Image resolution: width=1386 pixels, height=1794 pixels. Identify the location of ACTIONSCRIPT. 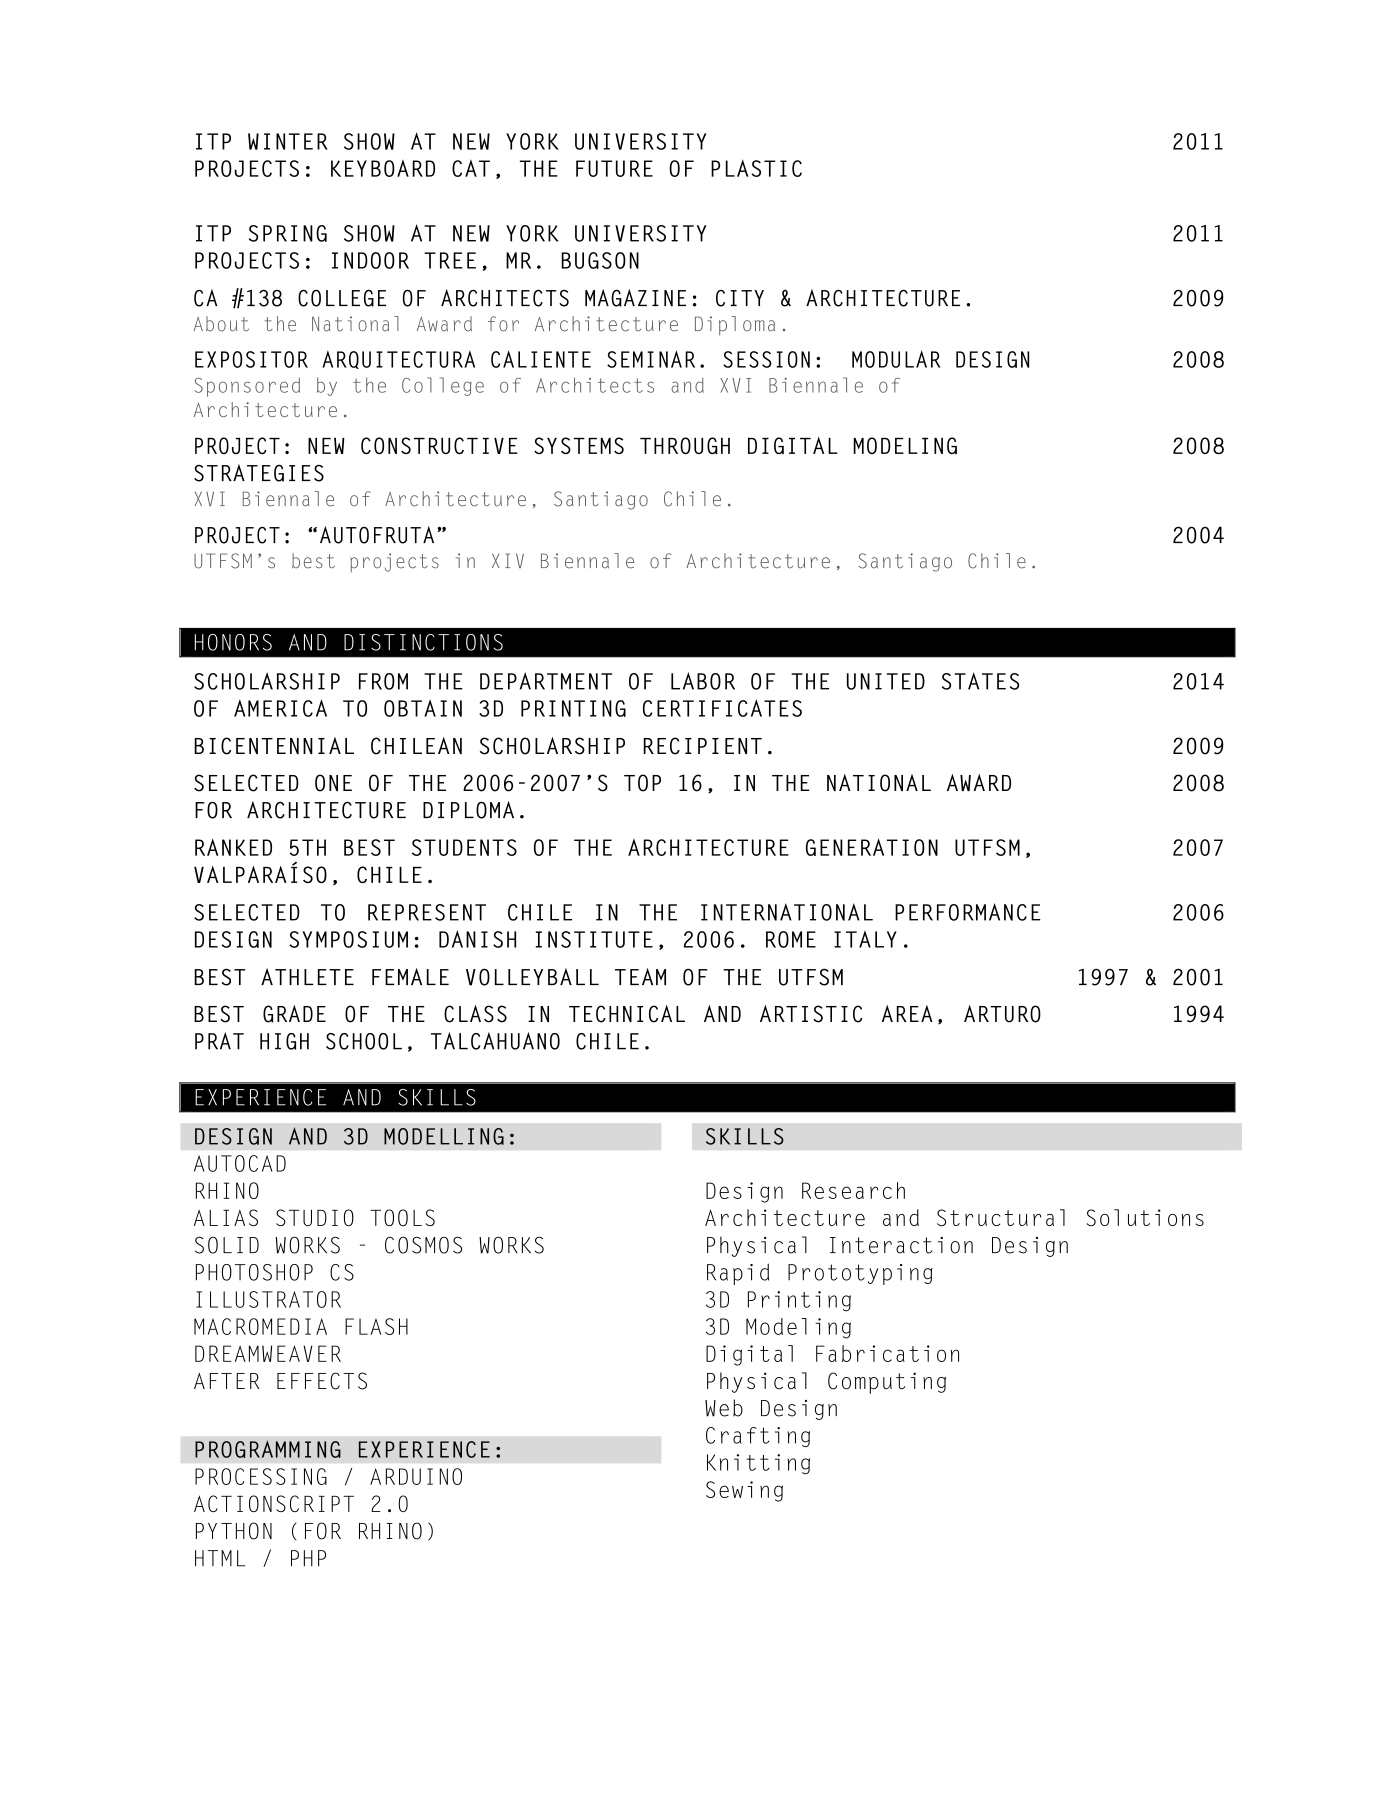
(274, 1503).
